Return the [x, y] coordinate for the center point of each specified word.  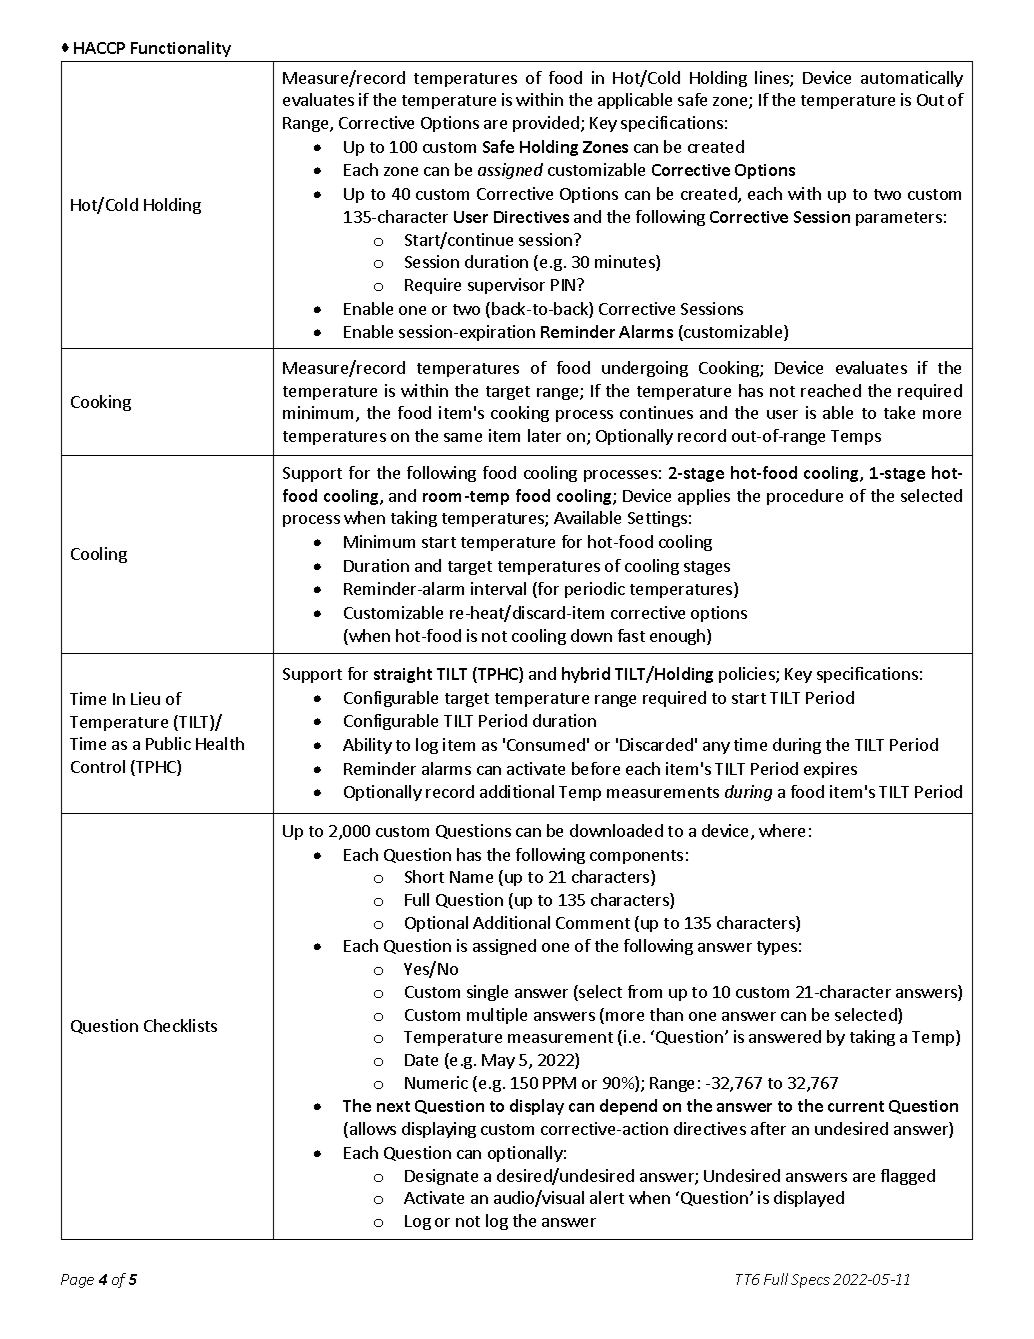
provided [546, 124]
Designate [441, 1177]
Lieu [145, 698]
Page [77, 1281]
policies [748, 675]
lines [773, 79]
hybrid [586, 675]
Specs [810, 1281]
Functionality [181, 49]
